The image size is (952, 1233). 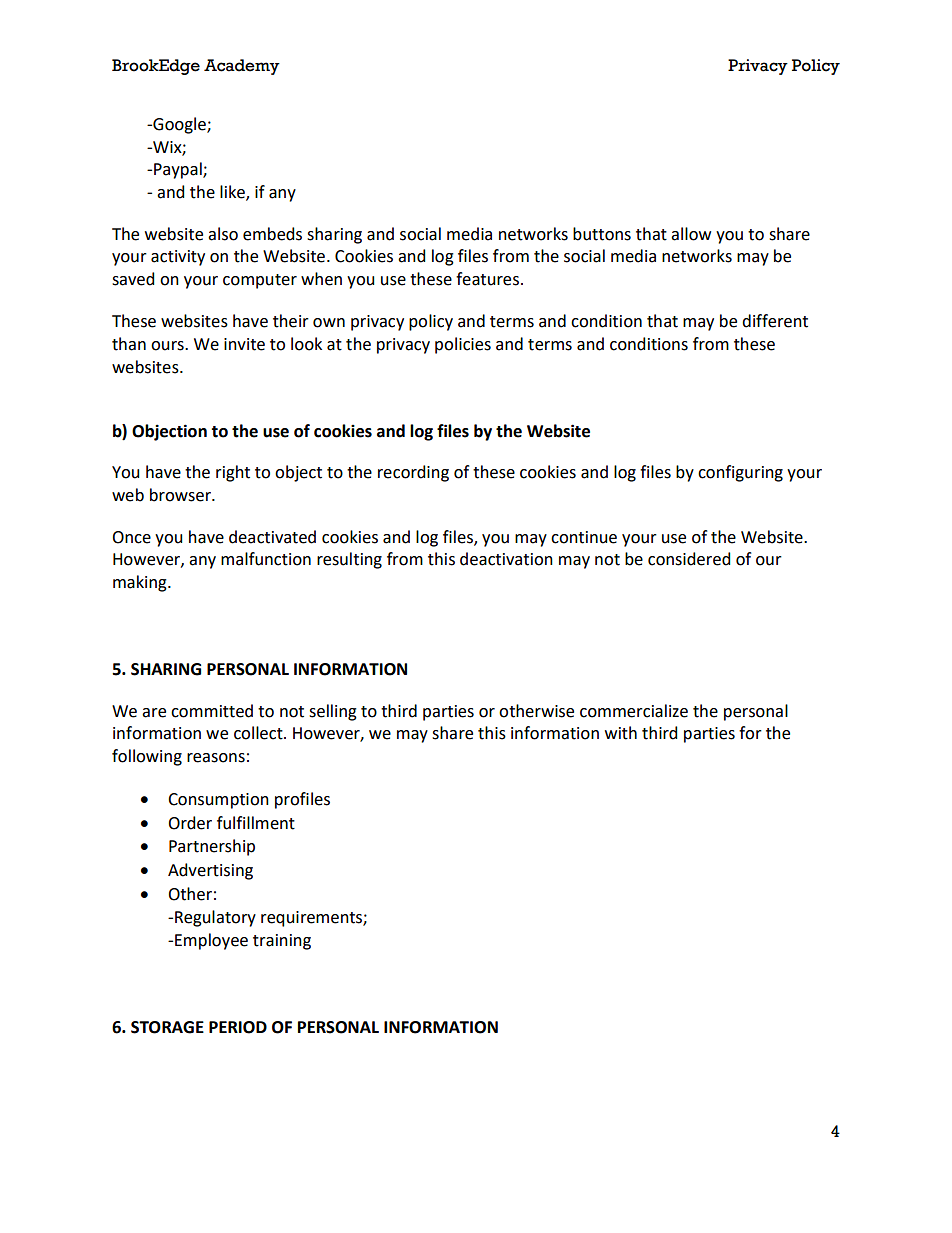 I want to click on PERIOD, so click(x=238, y=1027).
